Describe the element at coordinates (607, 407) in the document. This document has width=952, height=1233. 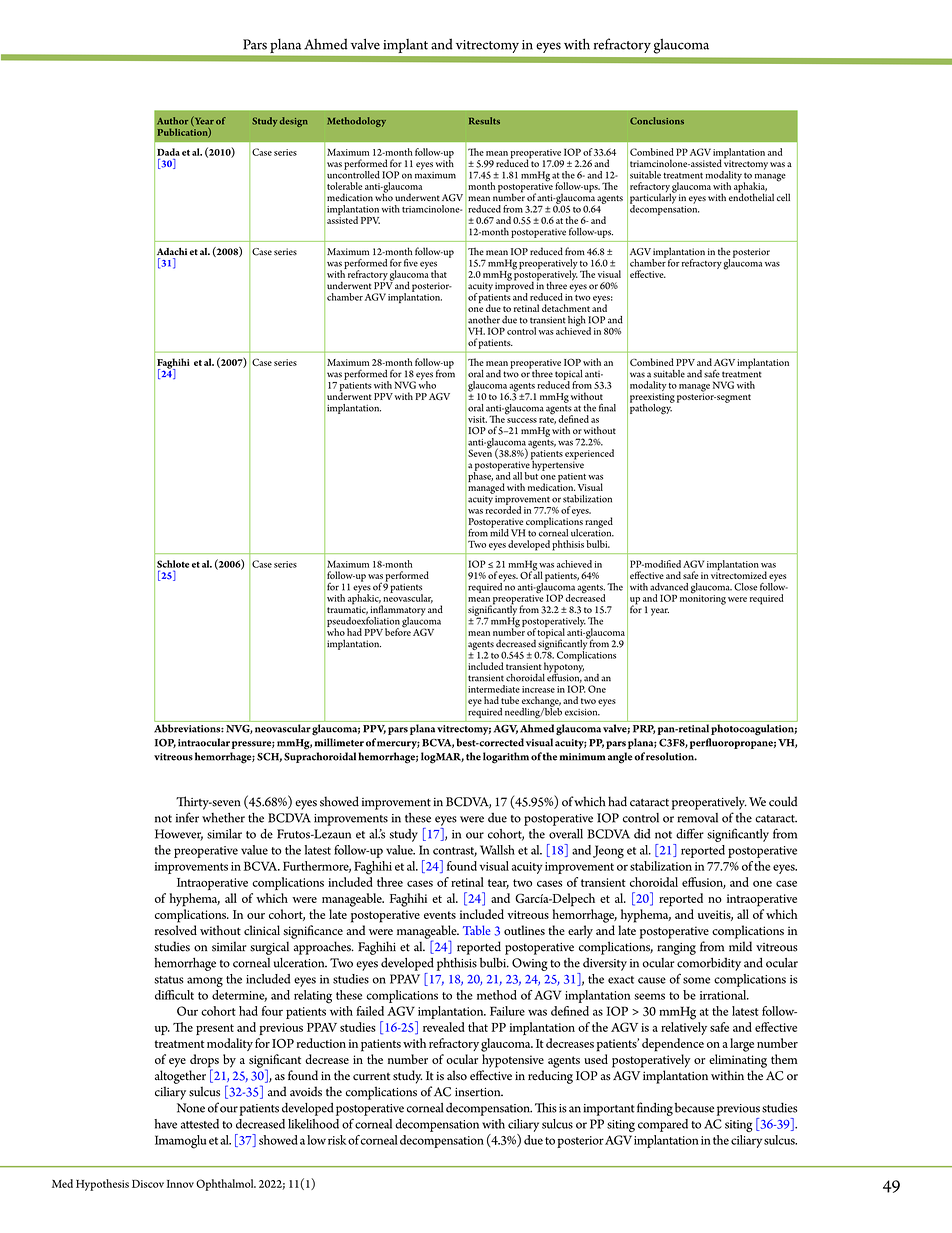
I see `final` at that location.
